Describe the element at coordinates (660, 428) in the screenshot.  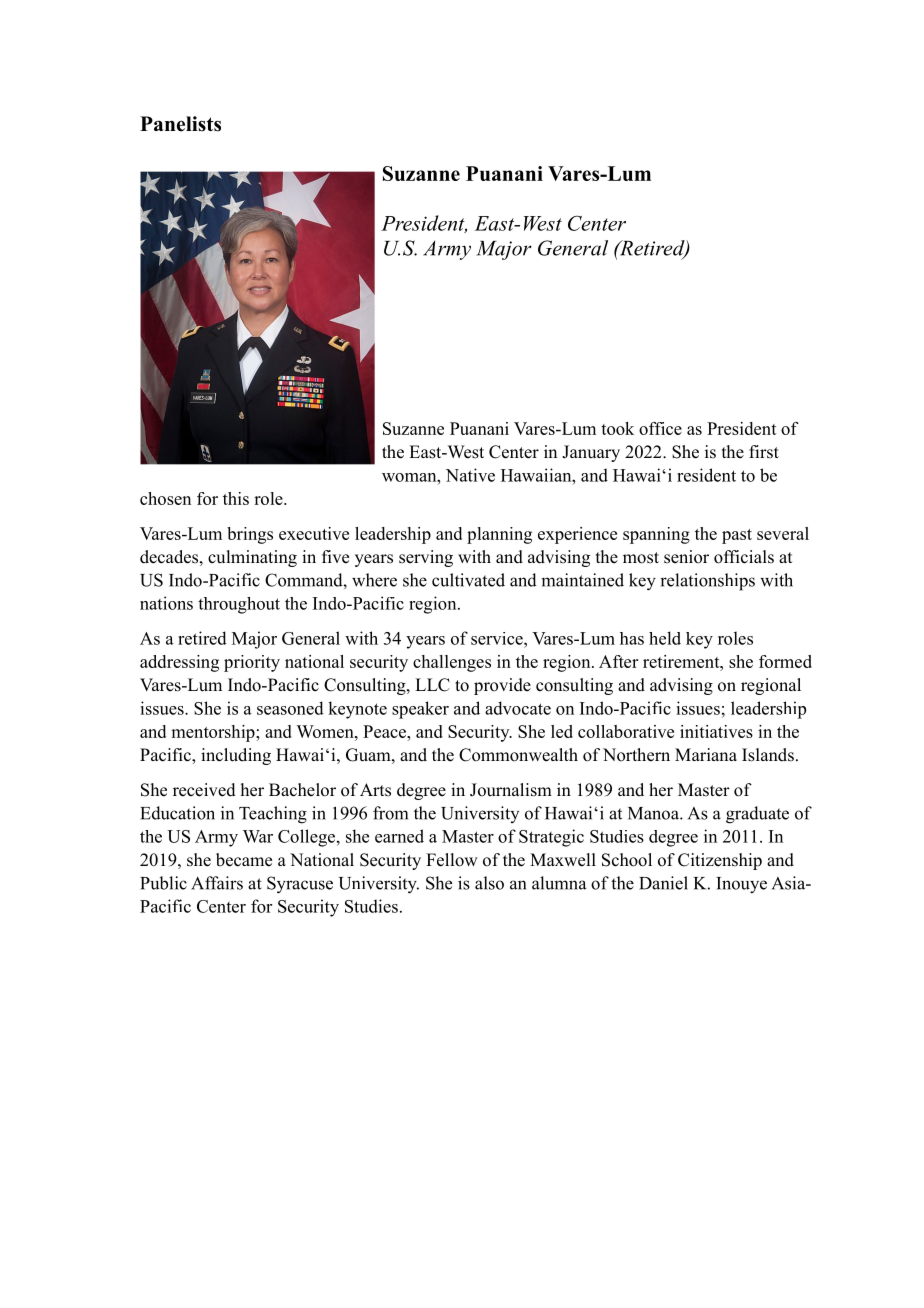
I see `office` at that location.
